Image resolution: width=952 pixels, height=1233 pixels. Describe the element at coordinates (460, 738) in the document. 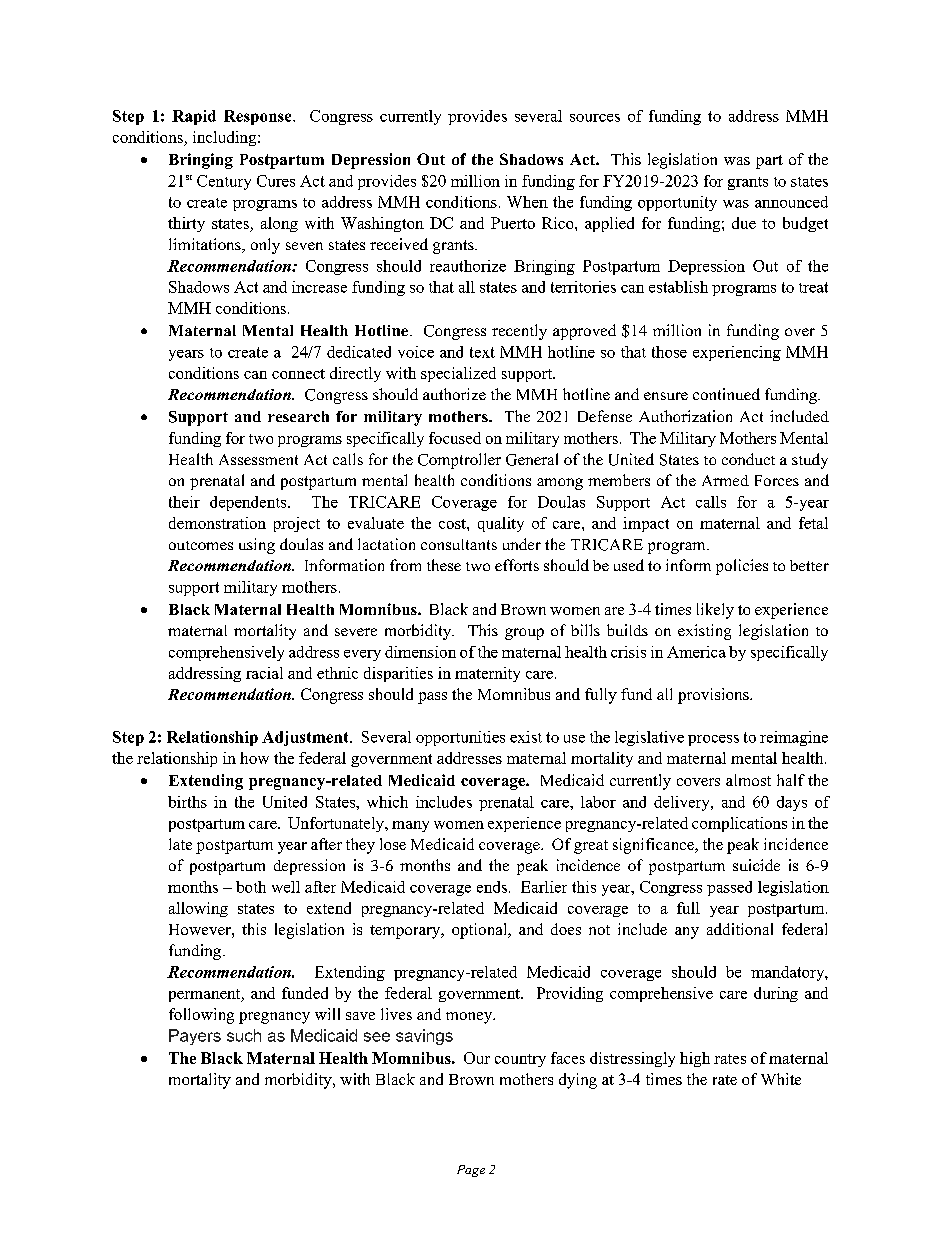

I see `opportunities` at that location.
